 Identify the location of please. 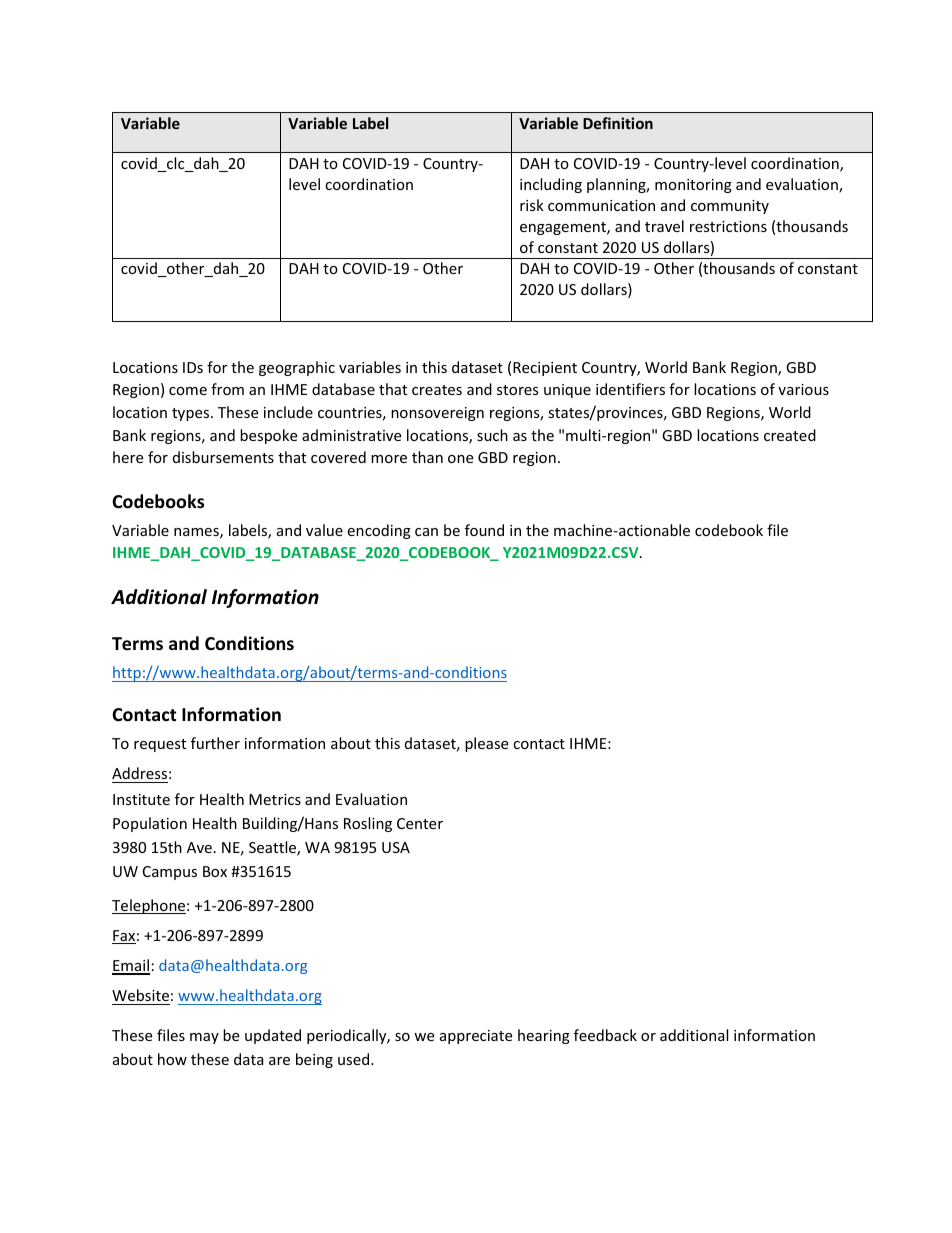
(486, 744).
